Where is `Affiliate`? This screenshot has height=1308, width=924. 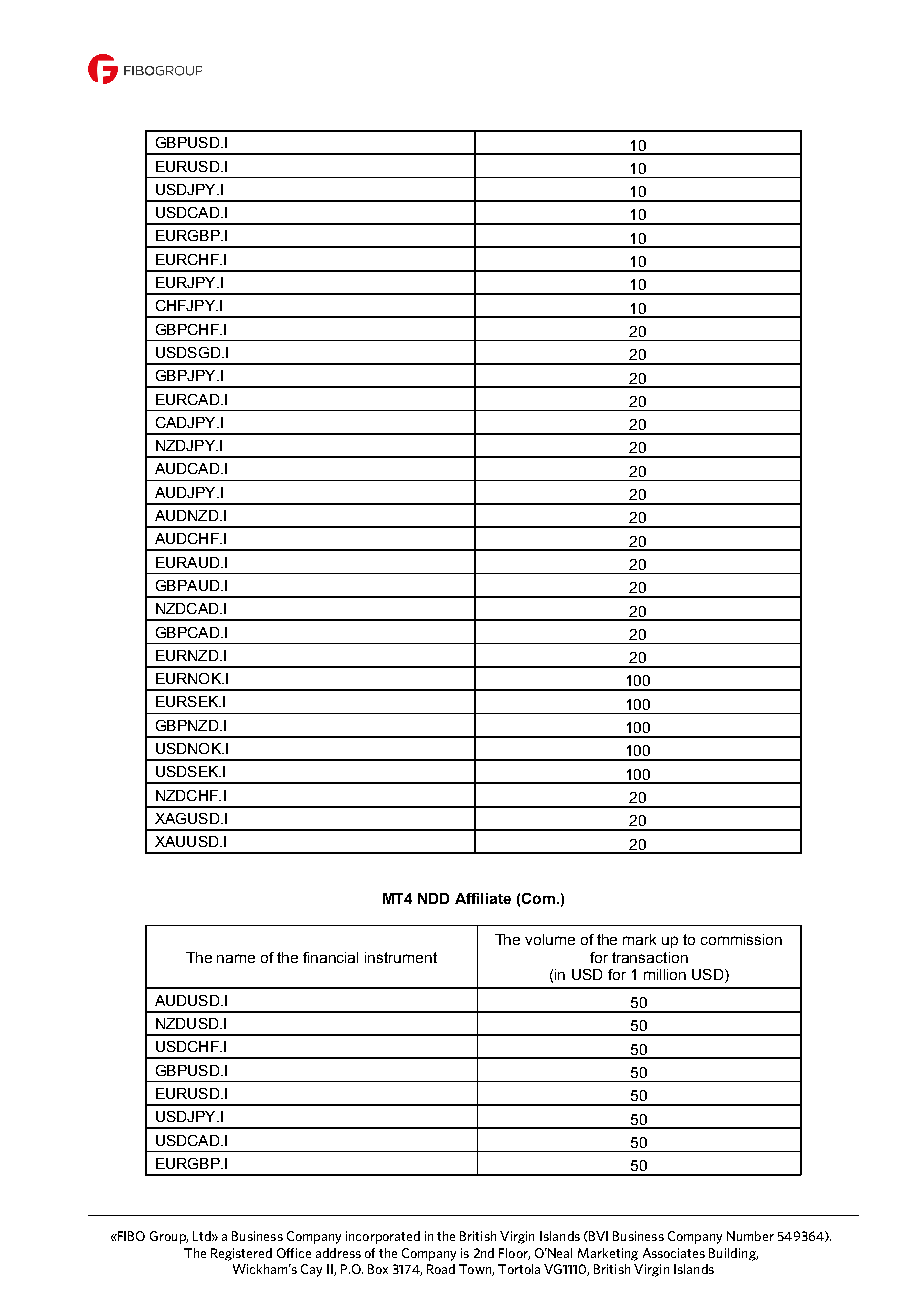
Affiliate is located at coordinates (483, 898).
